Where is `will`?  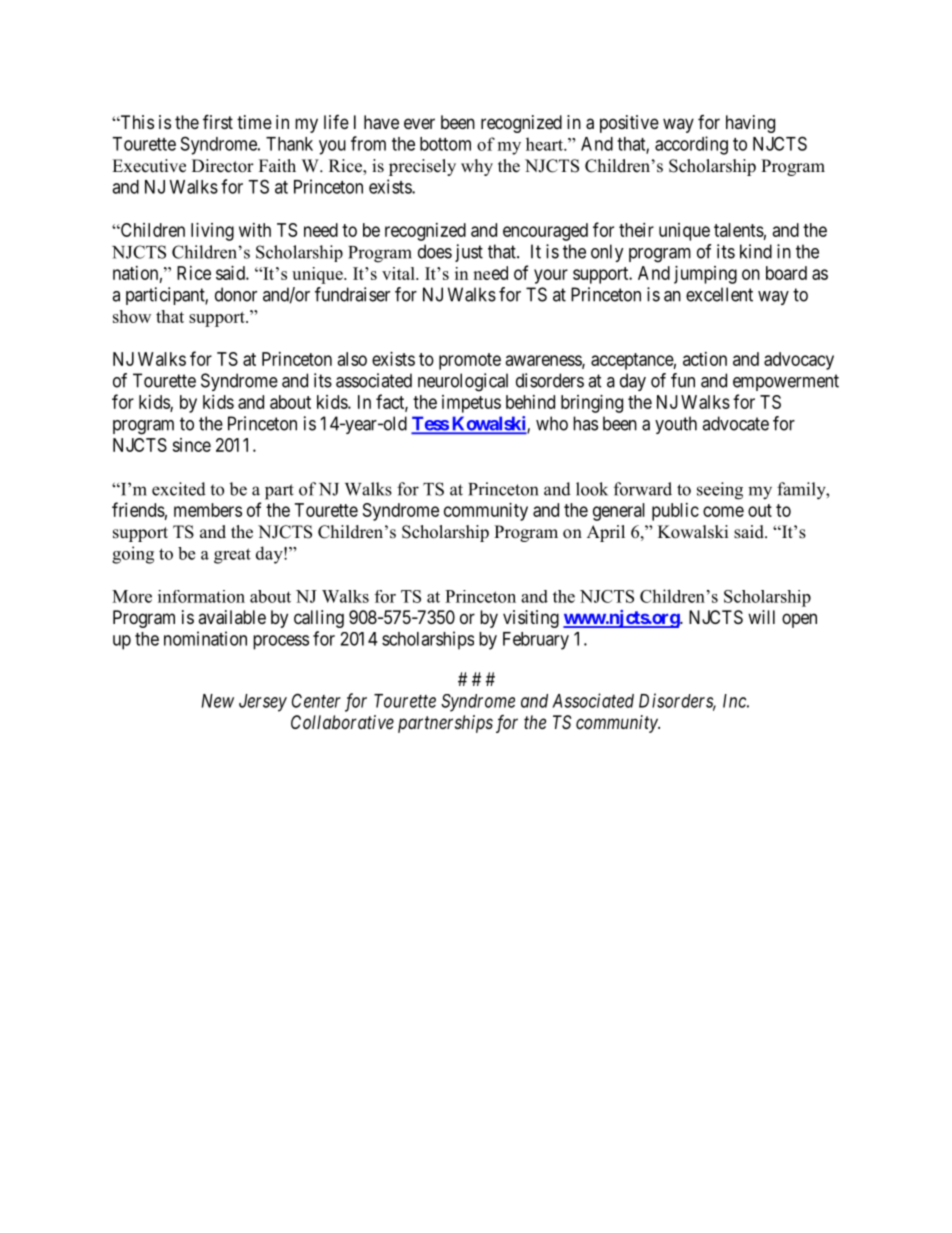 will is located at coordinates (761, 617).
